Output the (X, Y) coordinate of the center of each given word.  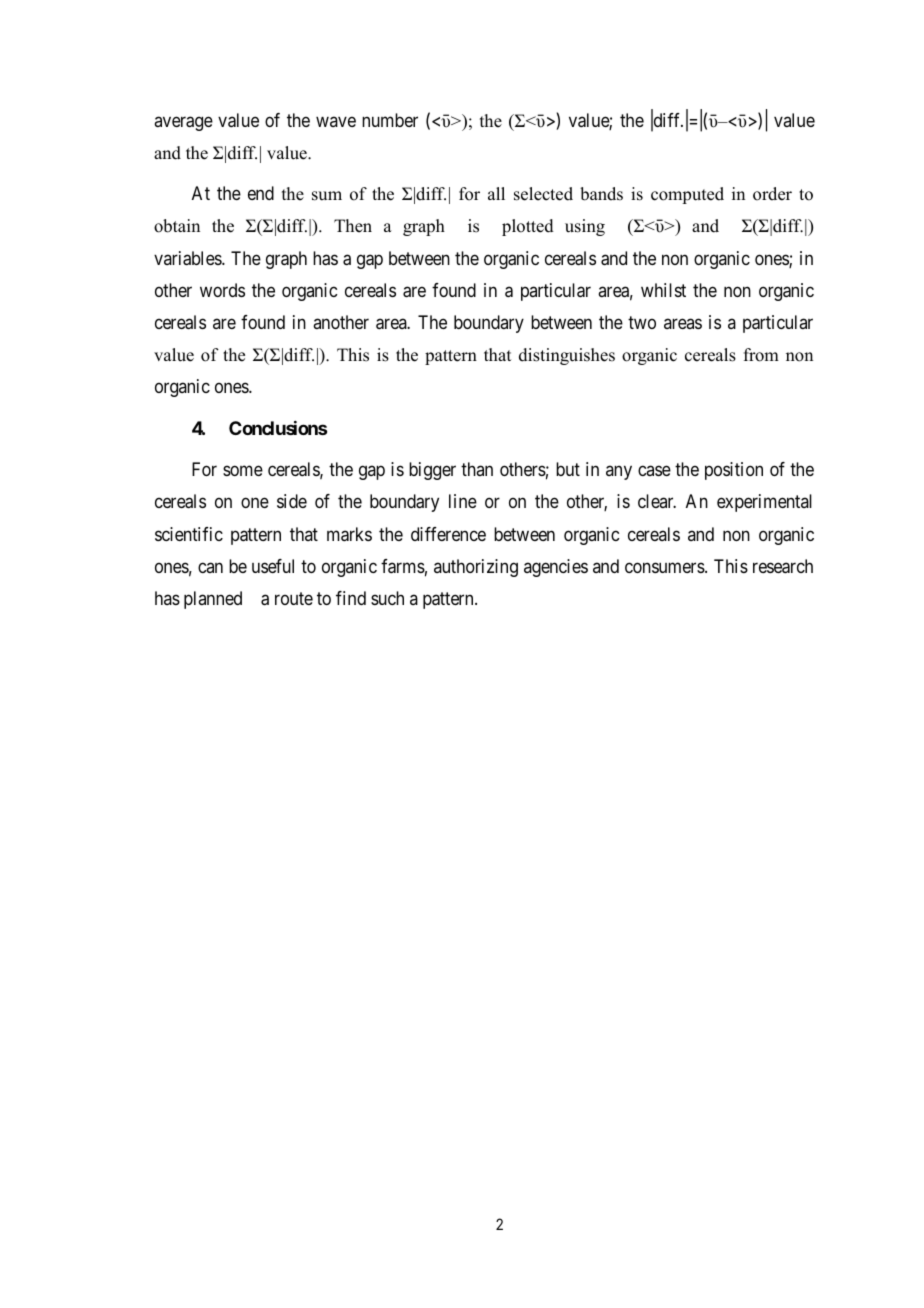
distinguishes (567, 356)
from (761, 355)
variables (188, 258)
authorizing (476, 568)
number (390, 120)
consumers (665, 567)
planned (213, 600)
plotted (528, 227)
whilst (663, 290)
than (477, 469)
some (243, 471)
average (183, 123)
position (734, 471)
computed (687, 195)
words (222, 290)
